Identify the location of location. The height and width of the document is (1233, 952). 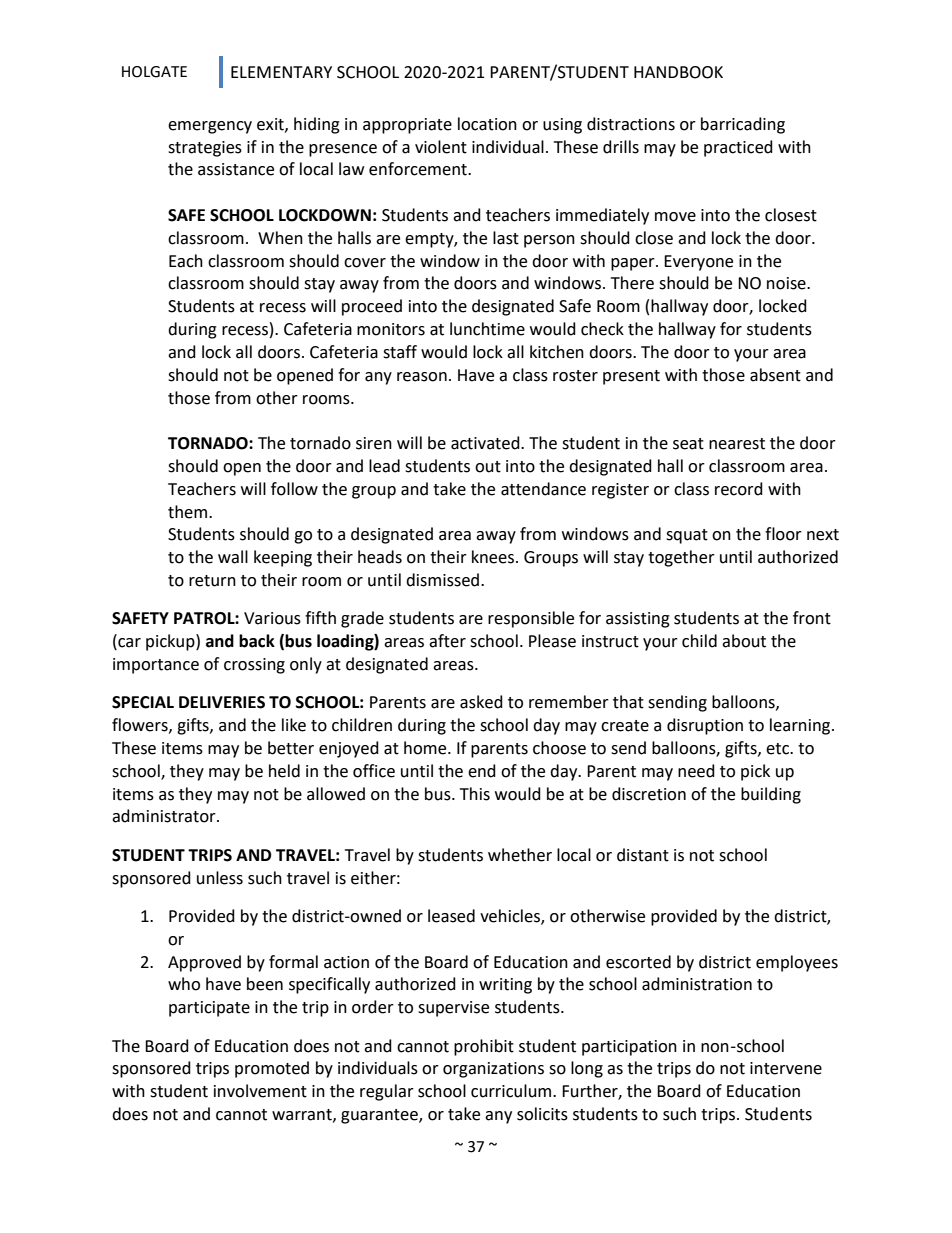
(487, 124).
